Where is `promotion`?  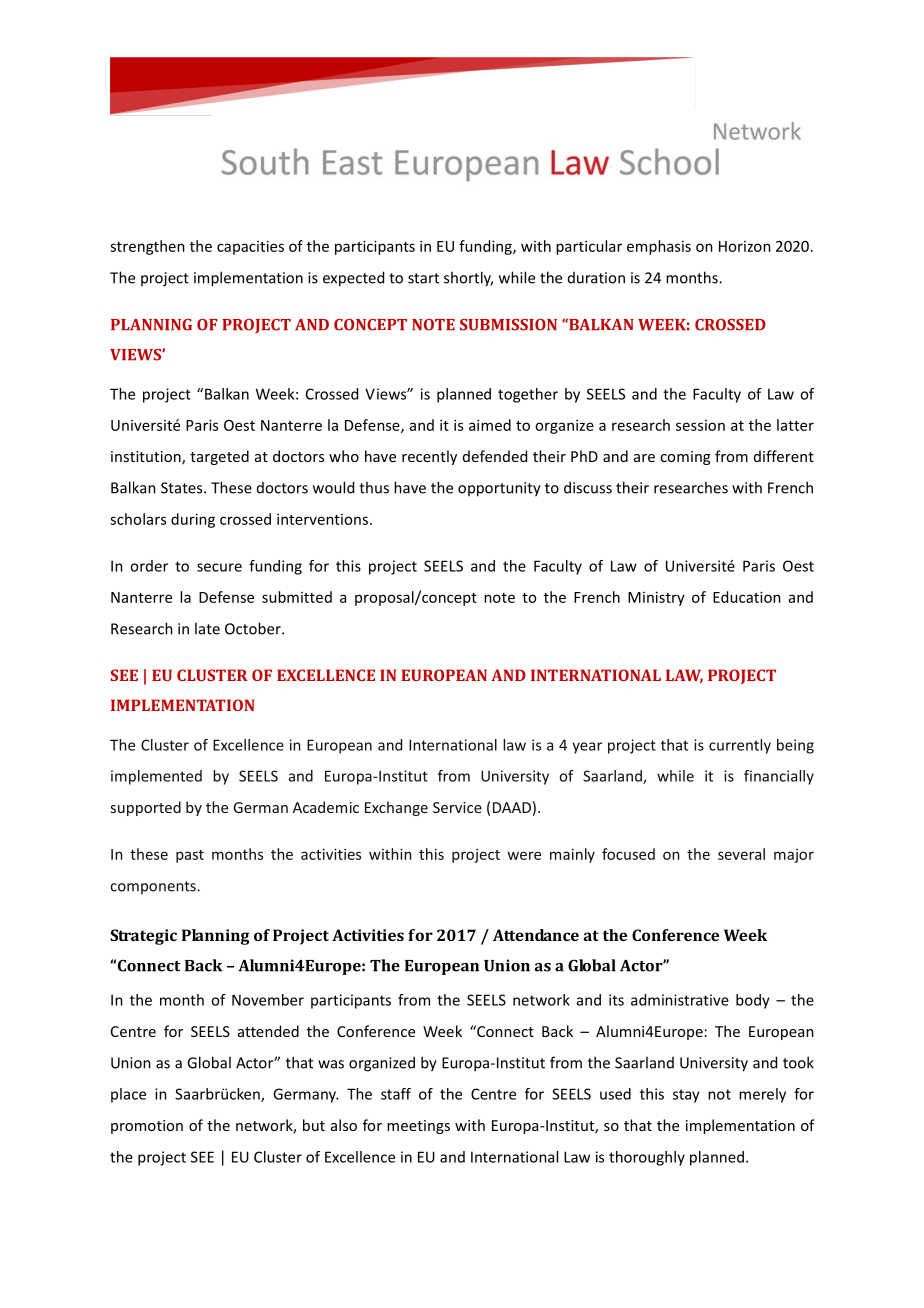
promotion is located at coordinates (147, 1127).
